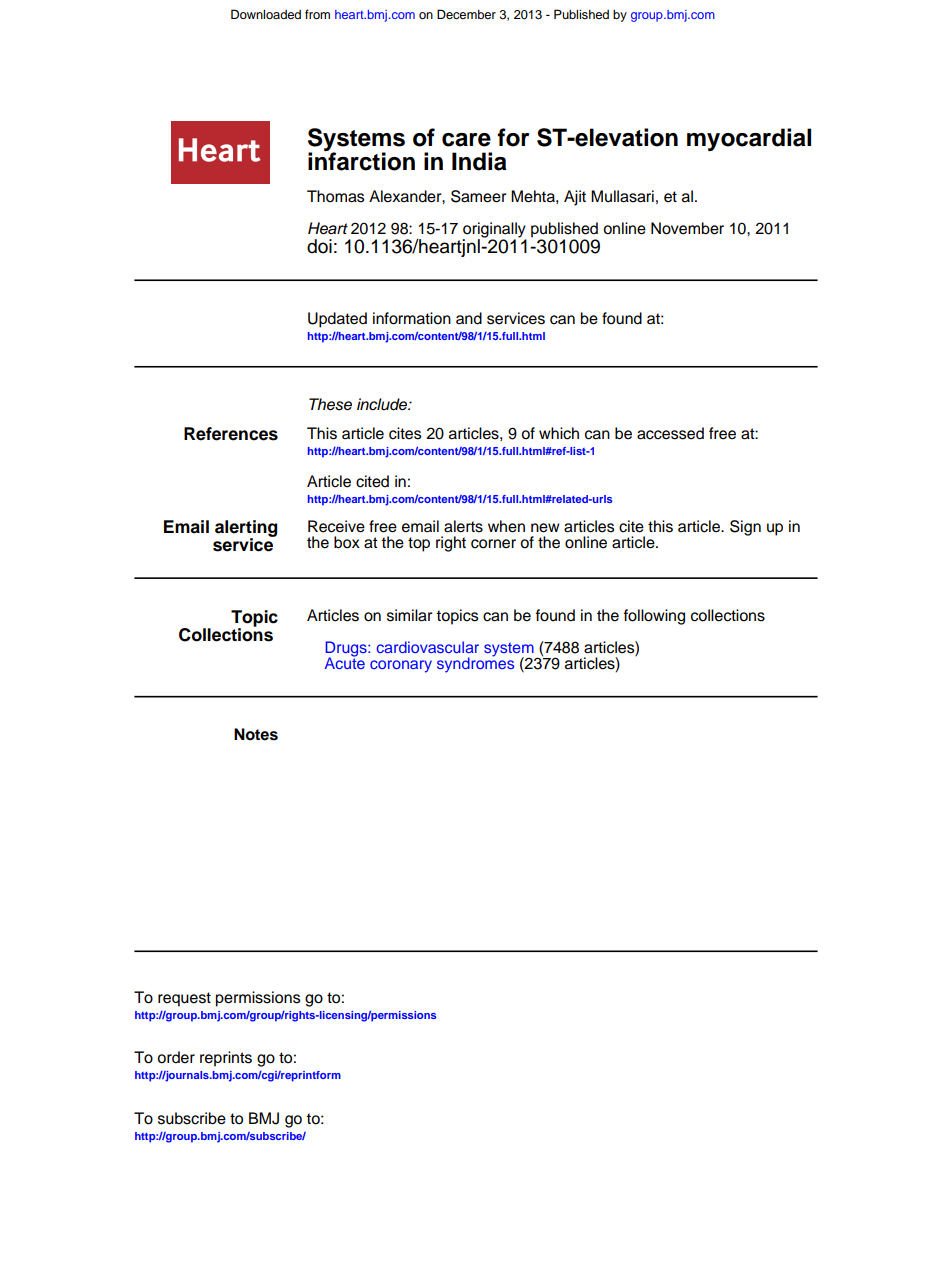 The image size is (952, 1270). What do you see at coordinates (246, 530) in the screenshot?
I see `alerting` at bounding box center [246, 530].
